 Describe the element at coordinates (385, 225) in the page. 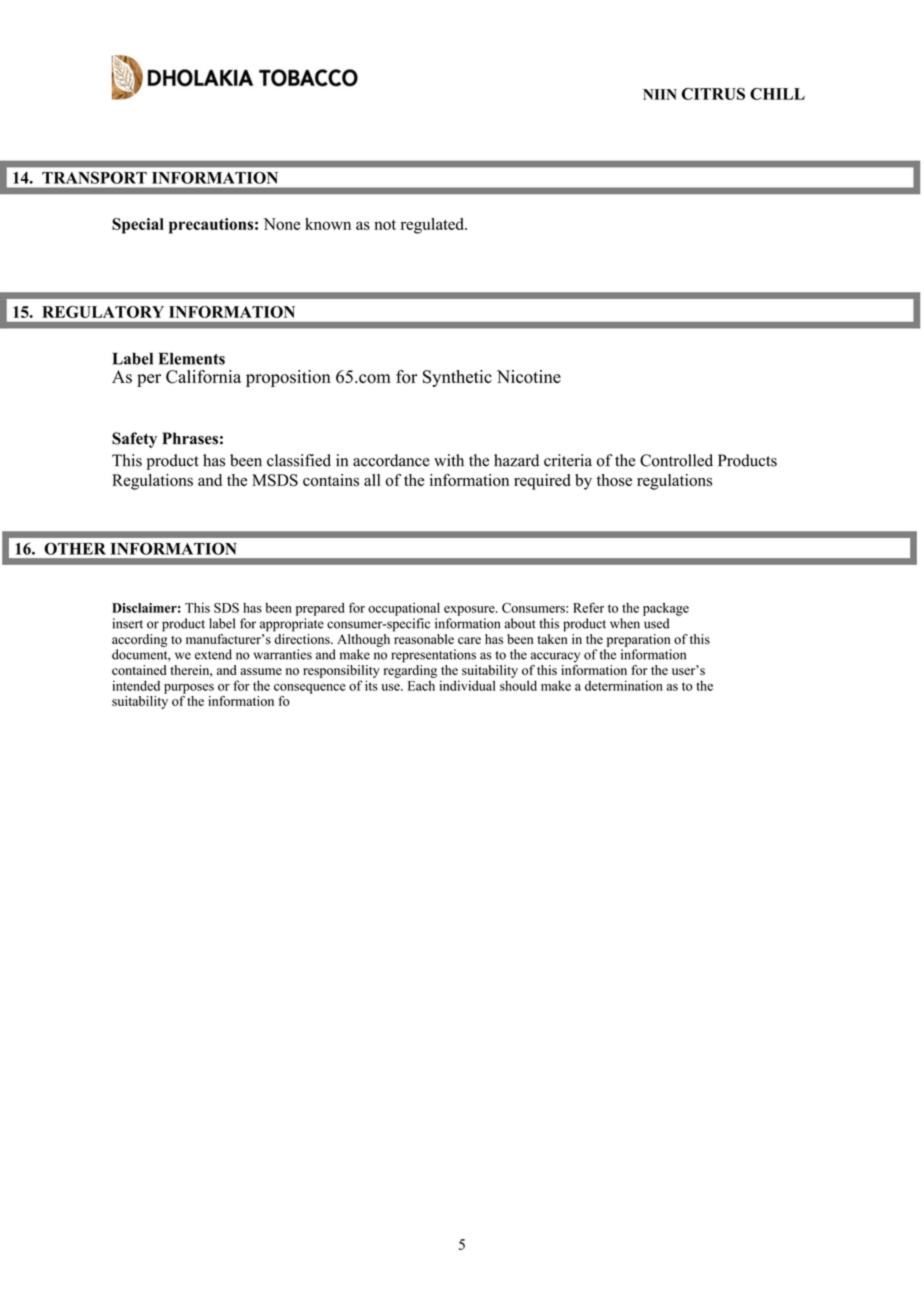

I see `not` at that location.
